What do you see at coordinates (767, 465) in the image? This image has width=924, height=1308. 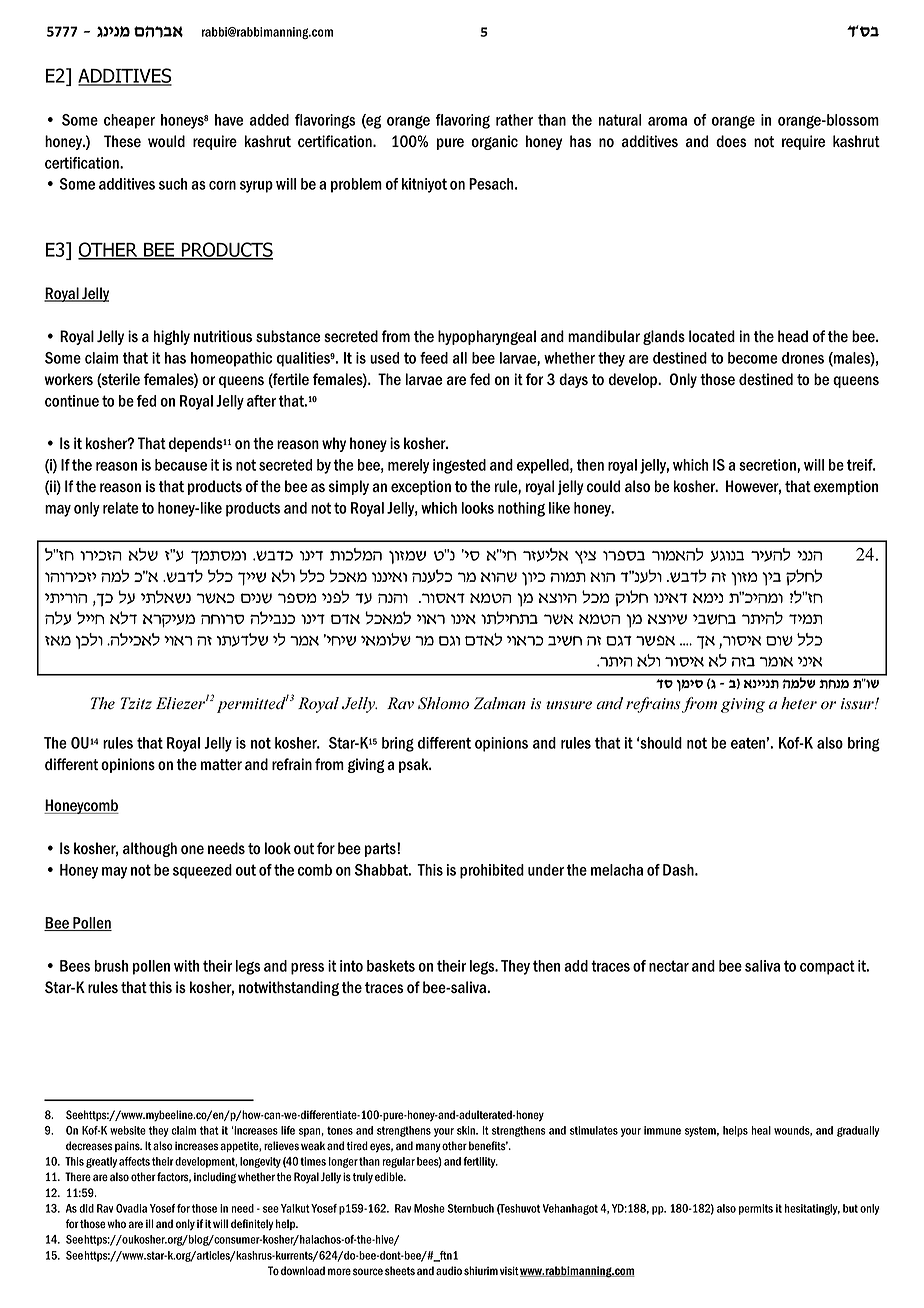 I see `secretion` at bounding box center [767, 465].
